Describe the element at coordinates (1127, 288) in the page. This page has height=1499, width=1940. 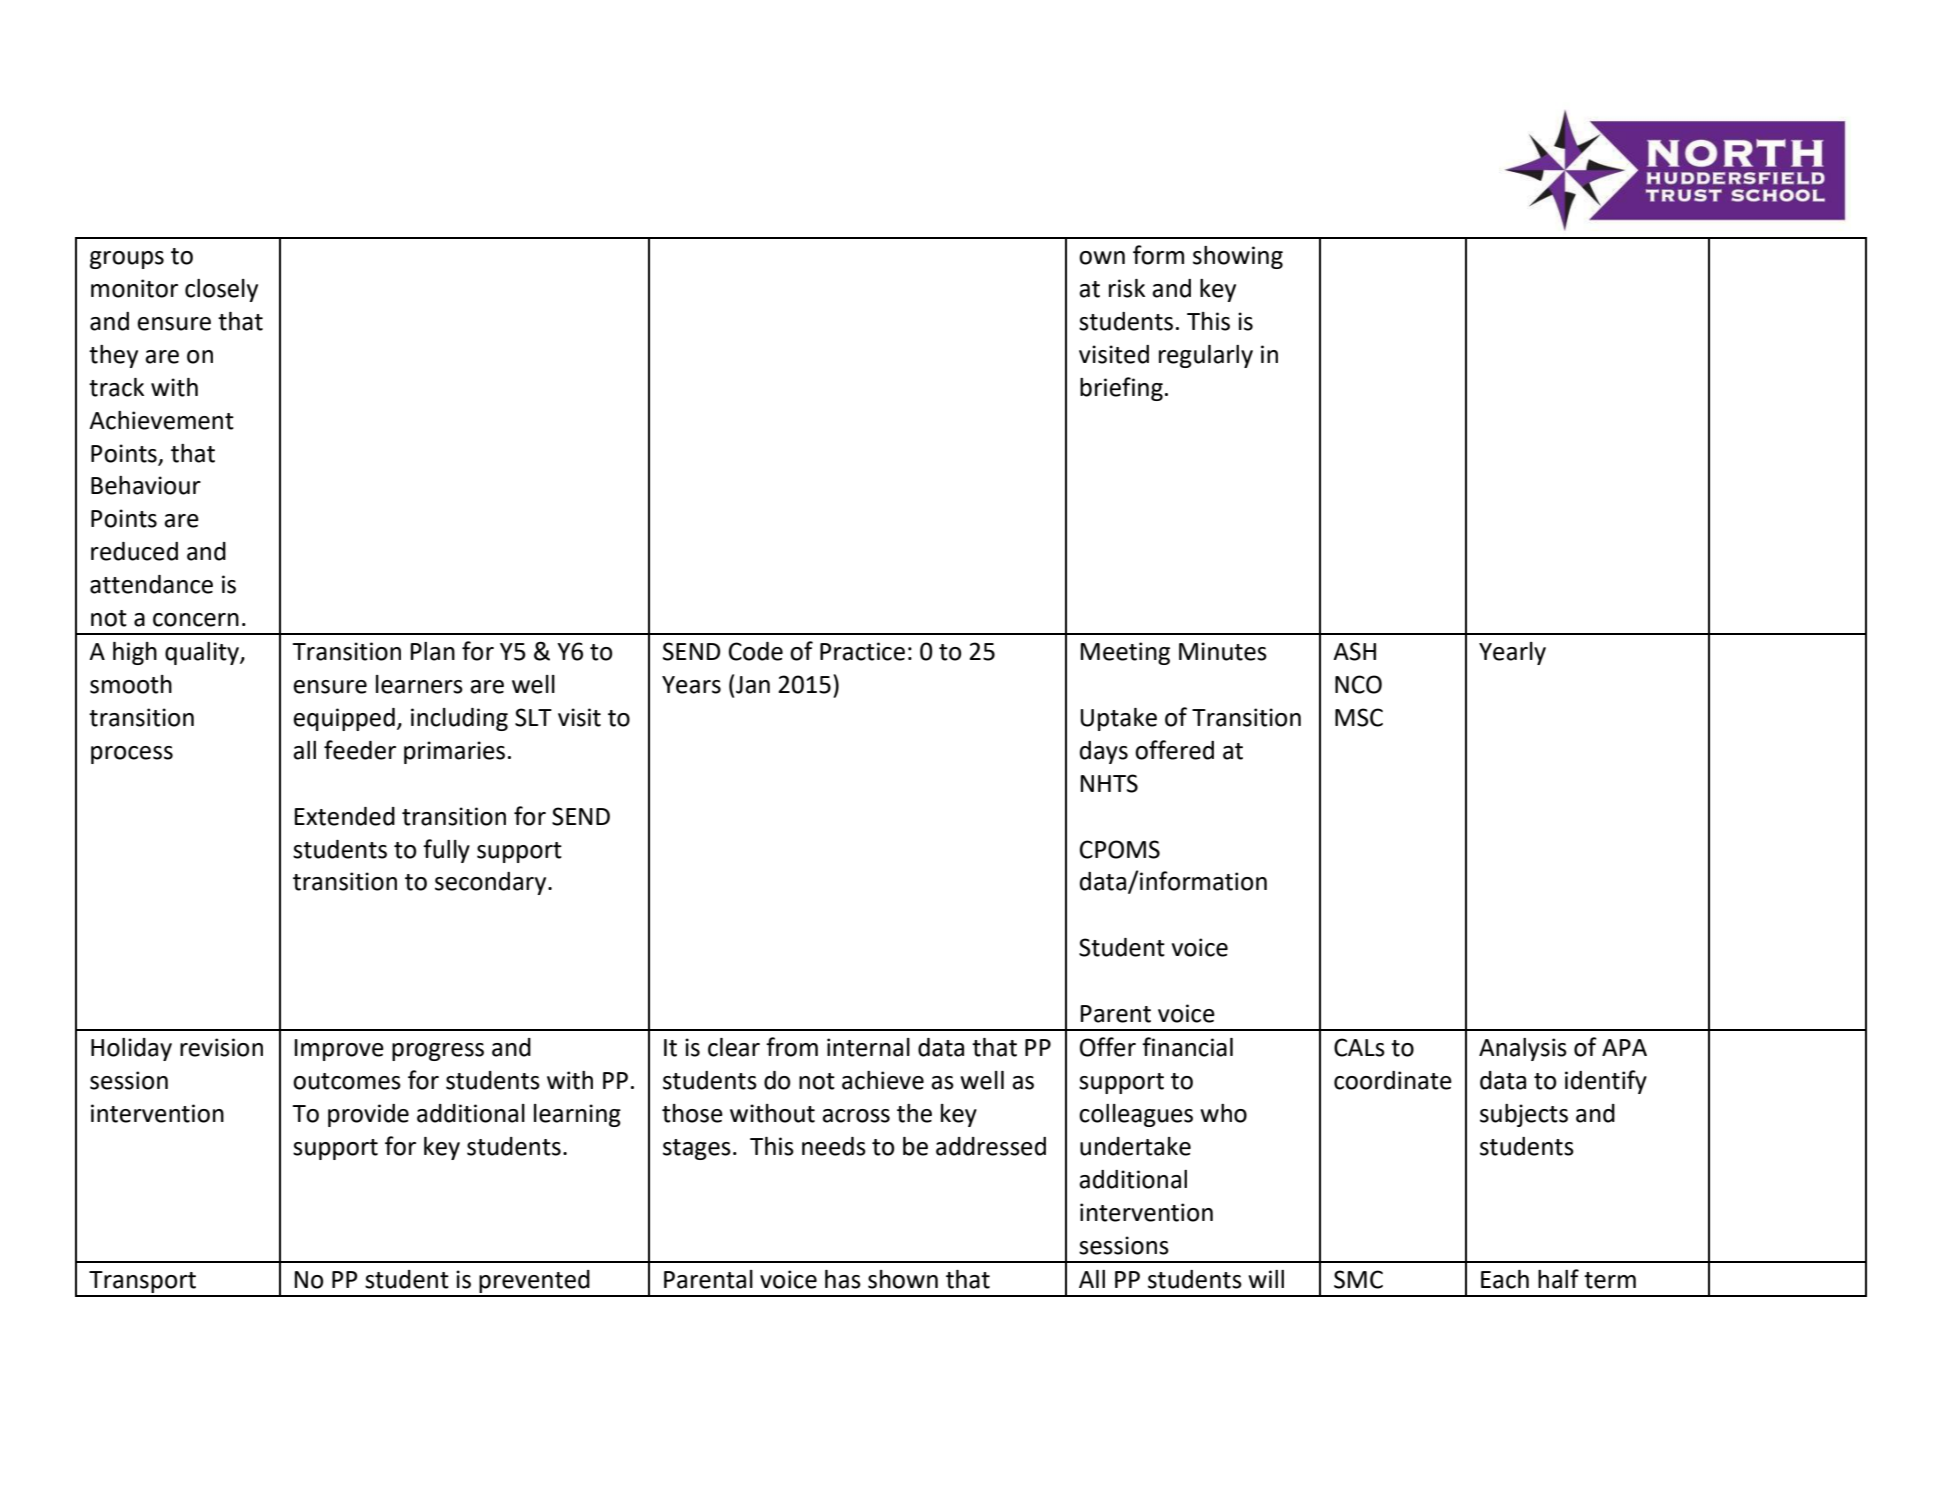
I see `risk` at that location.
